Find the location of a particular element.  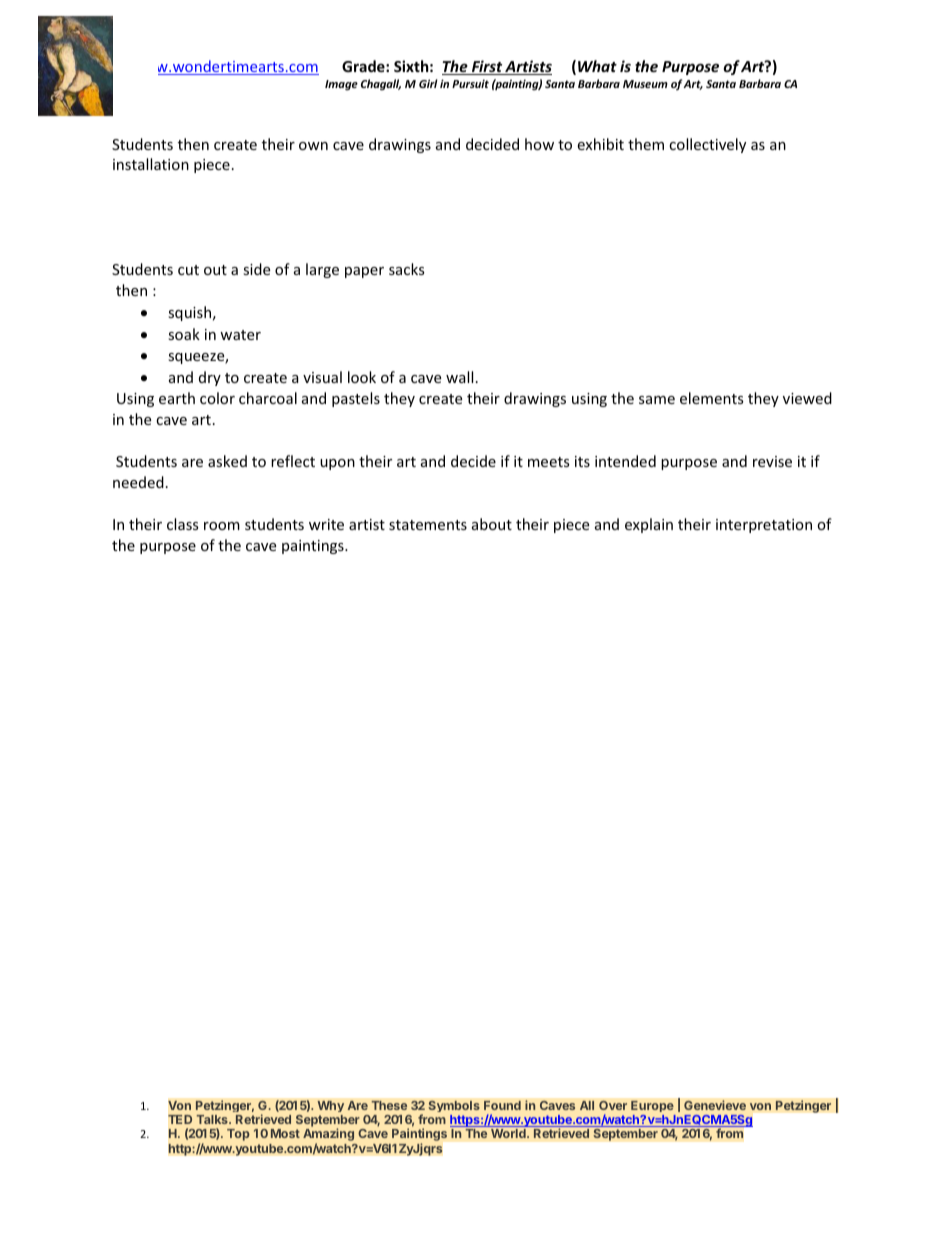

Genevieve is located at coordinates (715, 1105).
